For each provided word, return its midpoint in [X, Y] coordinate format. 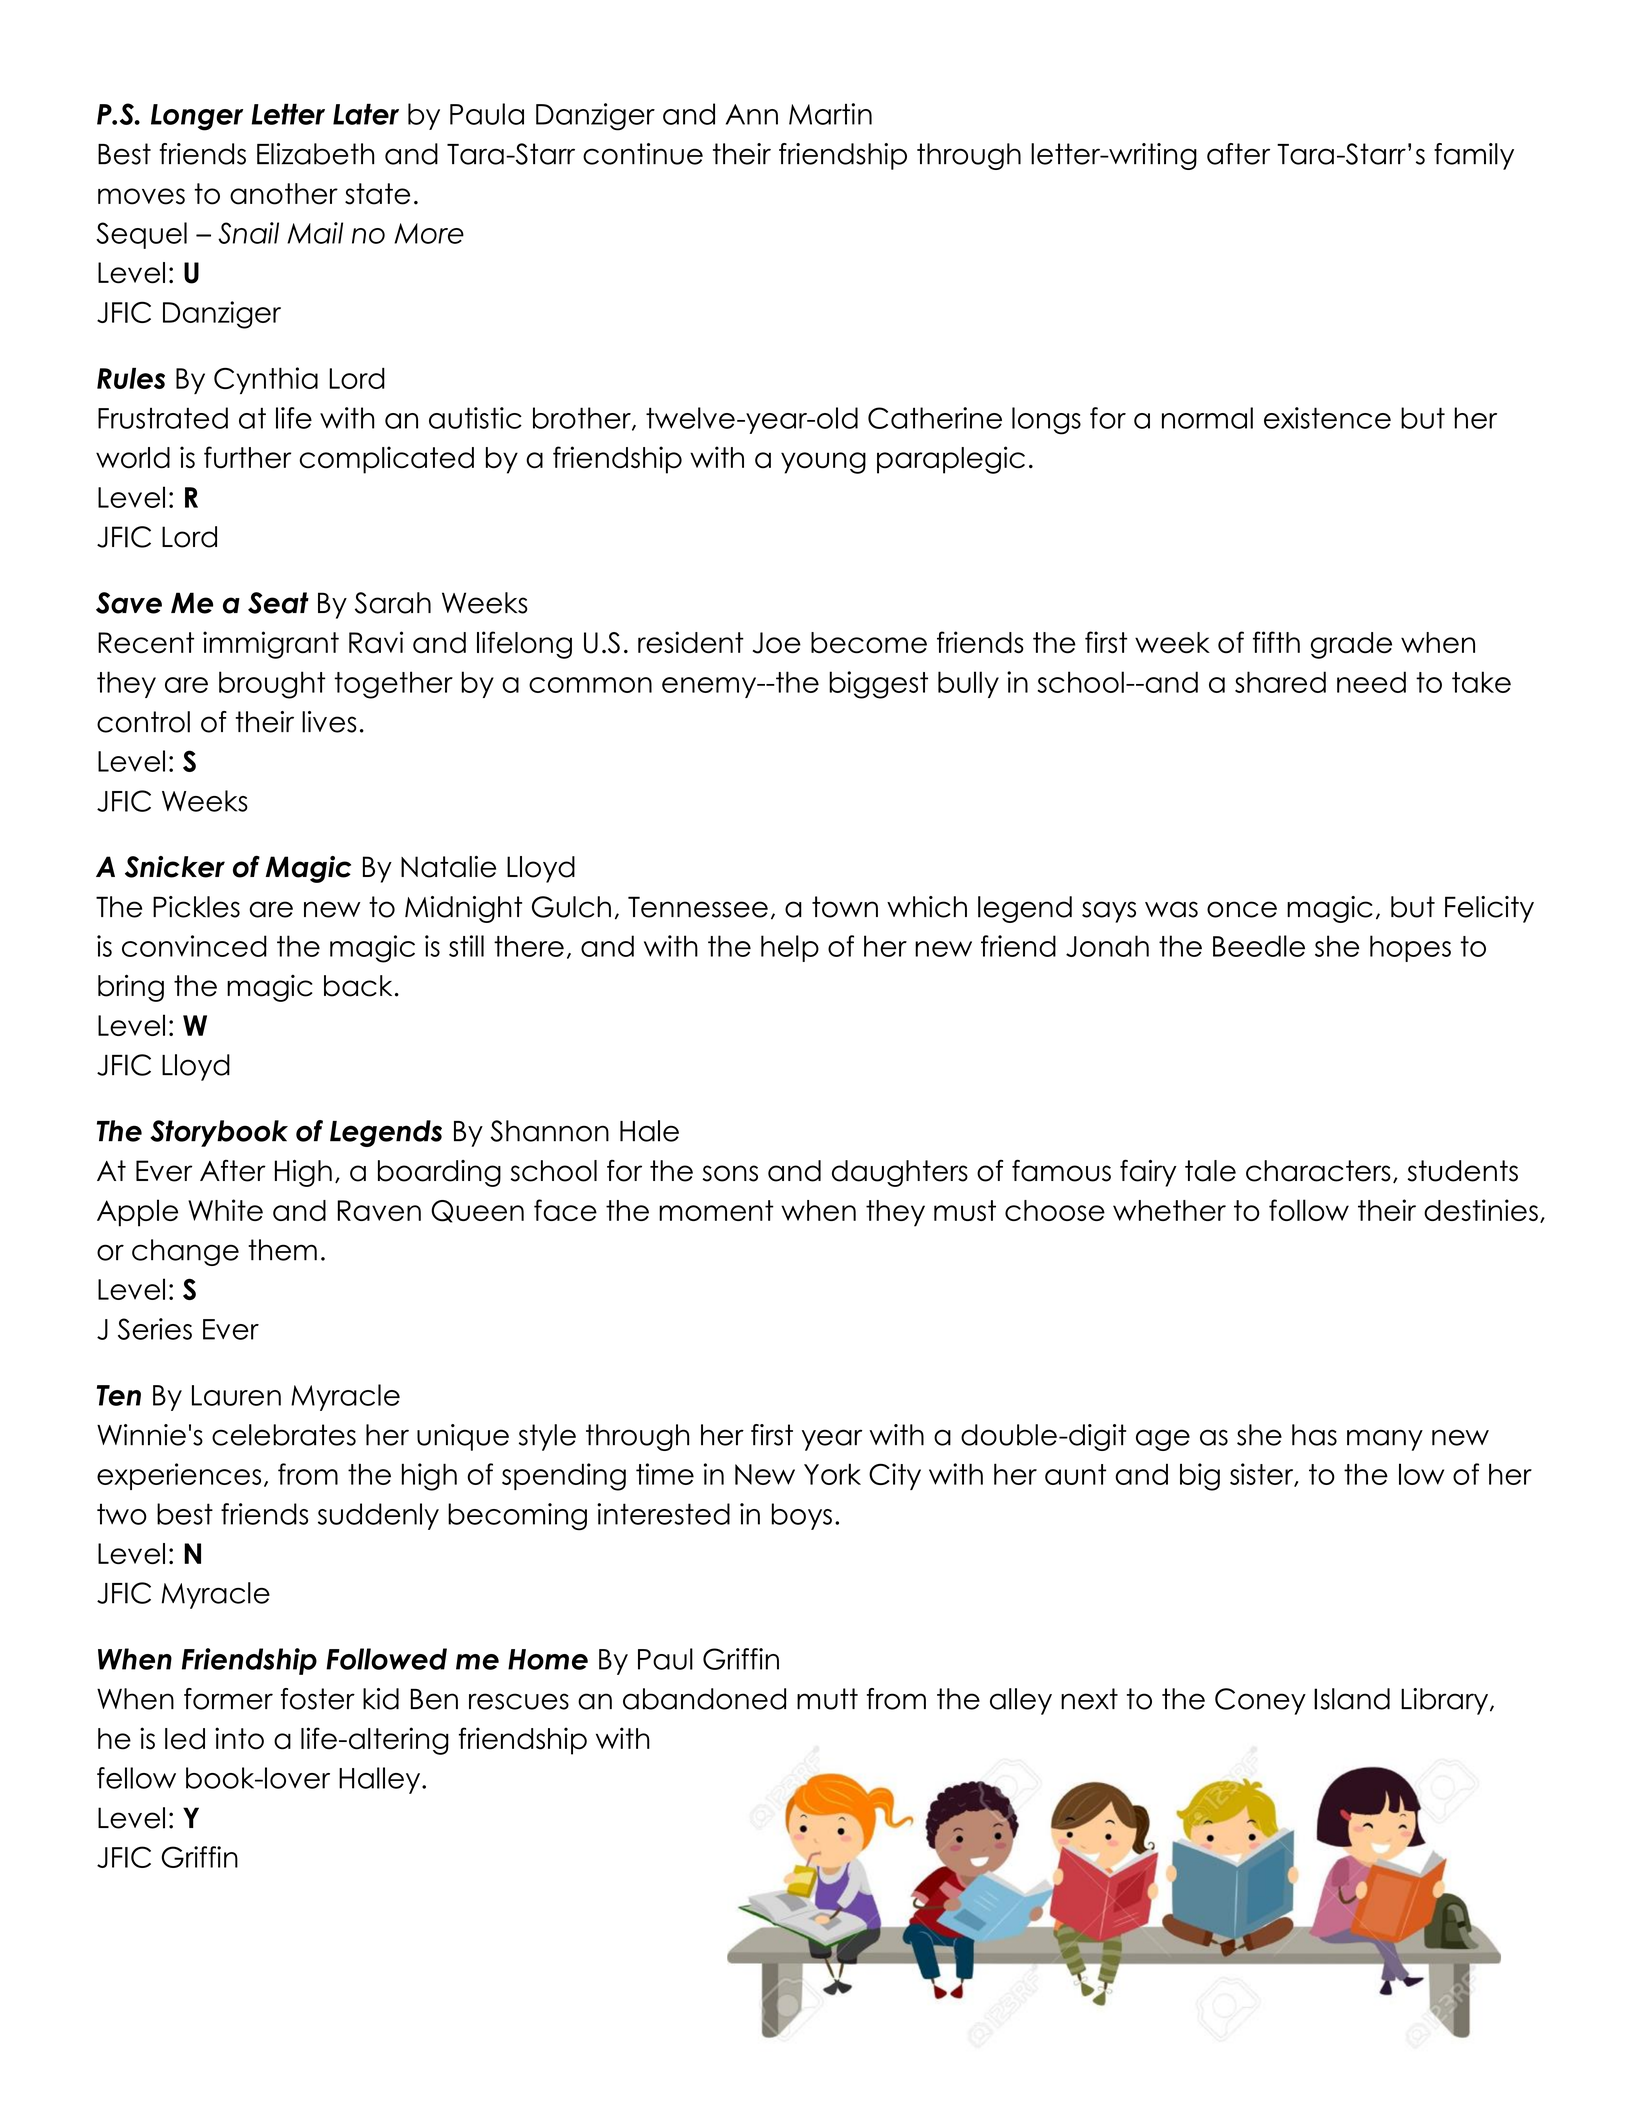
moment [716, 1210]
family [1474, 156]
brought [272, 685]
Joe [777, 643]
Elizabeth [315, 154]
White [225, 1210]
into [239, 1738]
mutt [827, 1699]
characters [1318, 1171]
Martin [830, 114]
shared [1280, 682]
